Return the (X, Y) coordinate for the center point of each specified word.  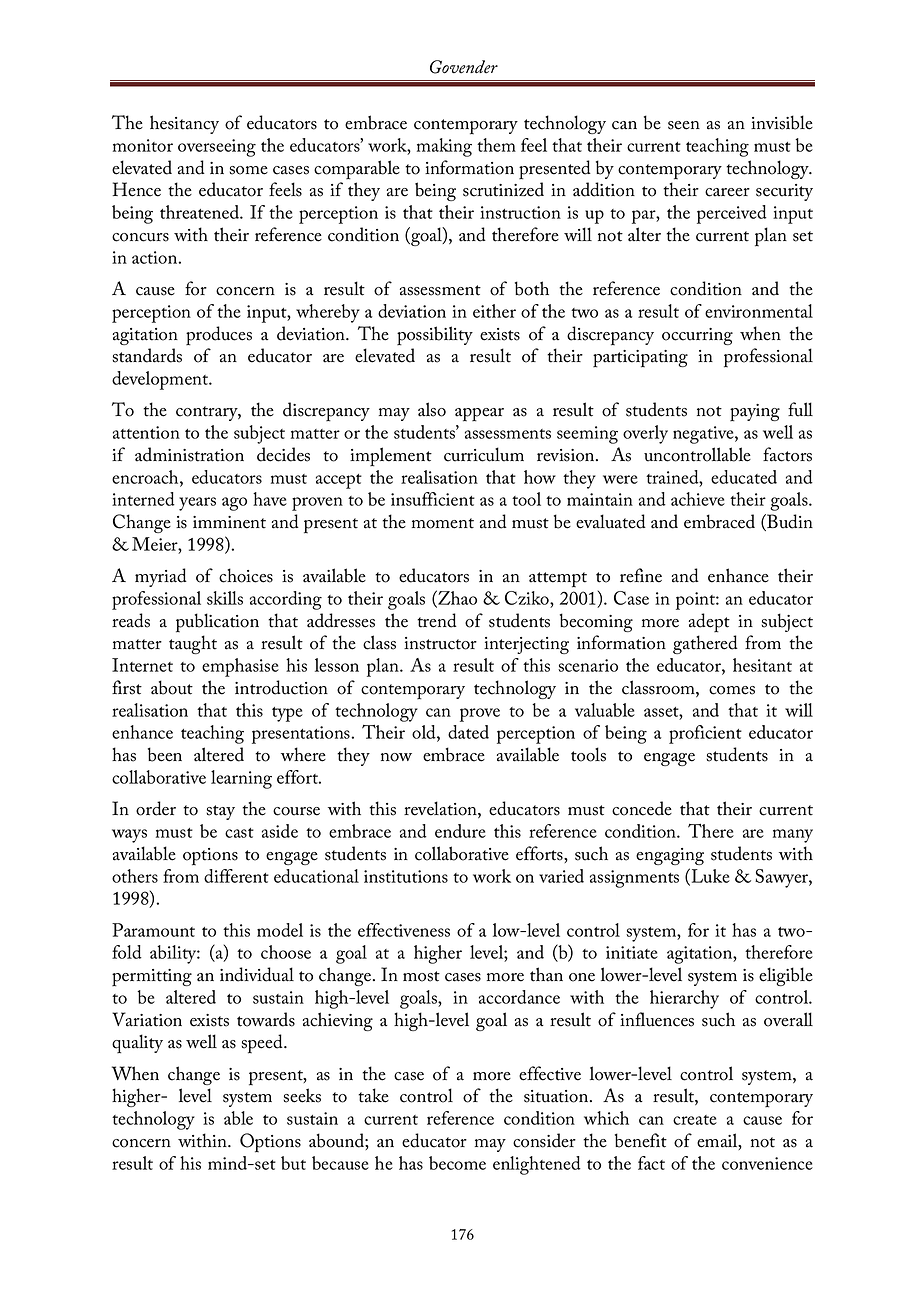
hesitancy (184, 124)
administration (189, 454)
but (293, 1163)
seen (684, 125)
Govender (464, 67)
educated (744, 477)
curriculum (484, 454)
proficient (705, 734)
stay (221, 812)
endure (460, 831)
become (457, 1163)
